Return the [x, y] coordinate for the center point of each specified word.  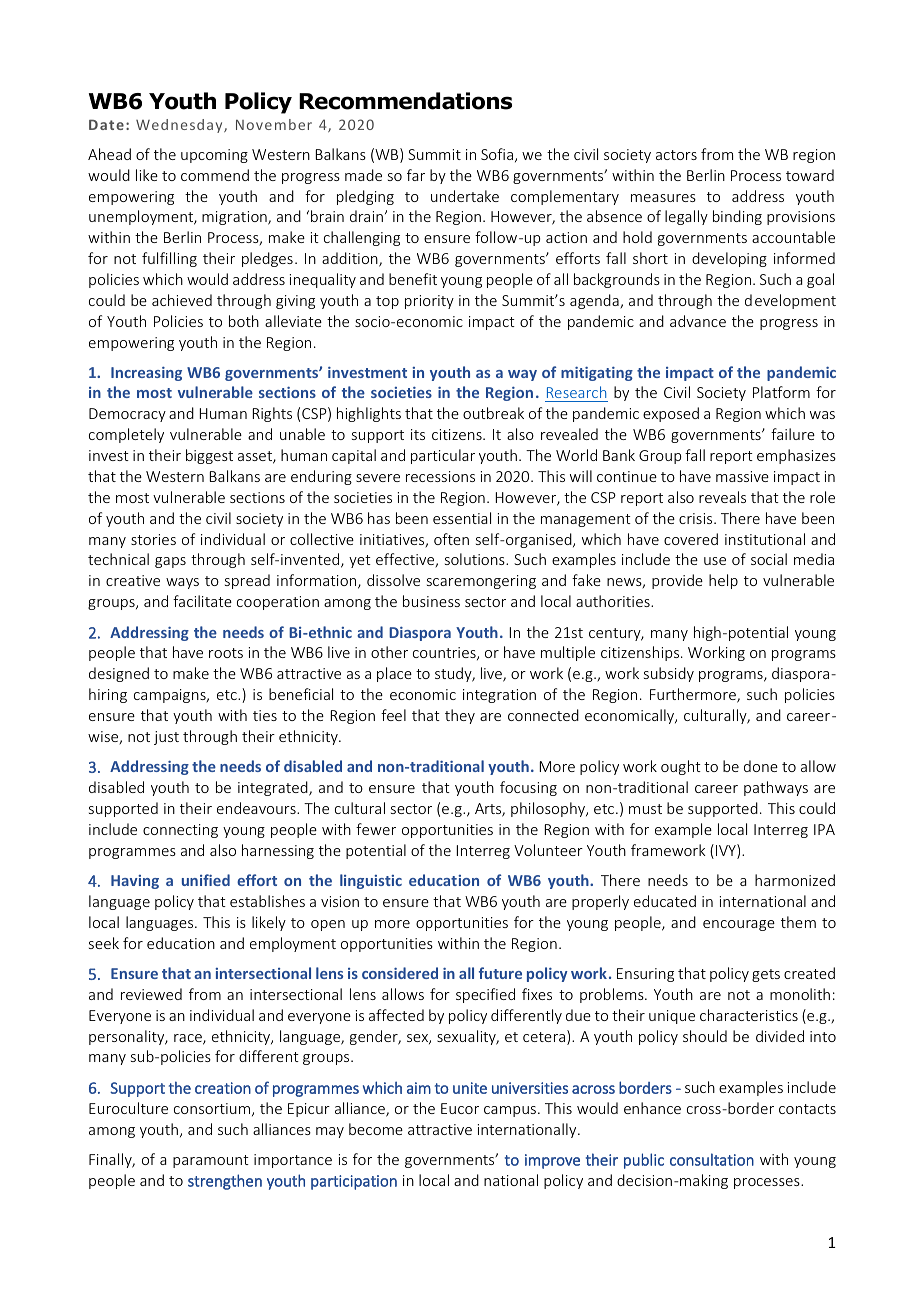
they [460, 716]
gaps [170, 562]
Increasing [146, 374]
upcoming [214, 156]
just [166, 738]
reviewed [151, 994]
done [761, 766]
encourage [739, 925]
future [500, 973]
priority [429, 302]
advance [698, 321]
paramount [211, 1161]
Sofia [497, 154]
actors [676, 155]
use [715, 561]
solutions [476, 559]
